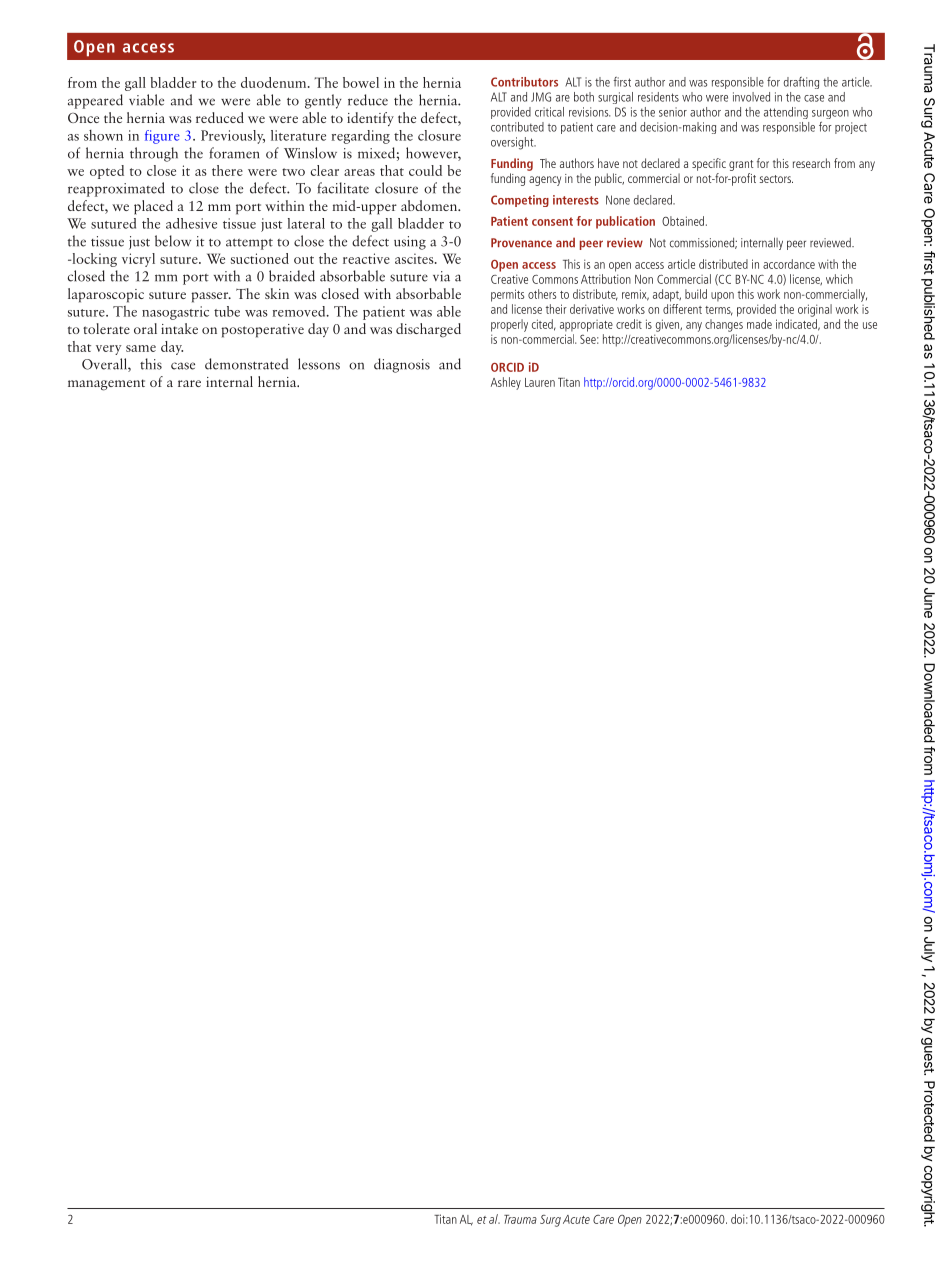 This image has width=952, height=1270. Describe the element at coordinates (545, 181) in the image. I see `agency` at that location.
